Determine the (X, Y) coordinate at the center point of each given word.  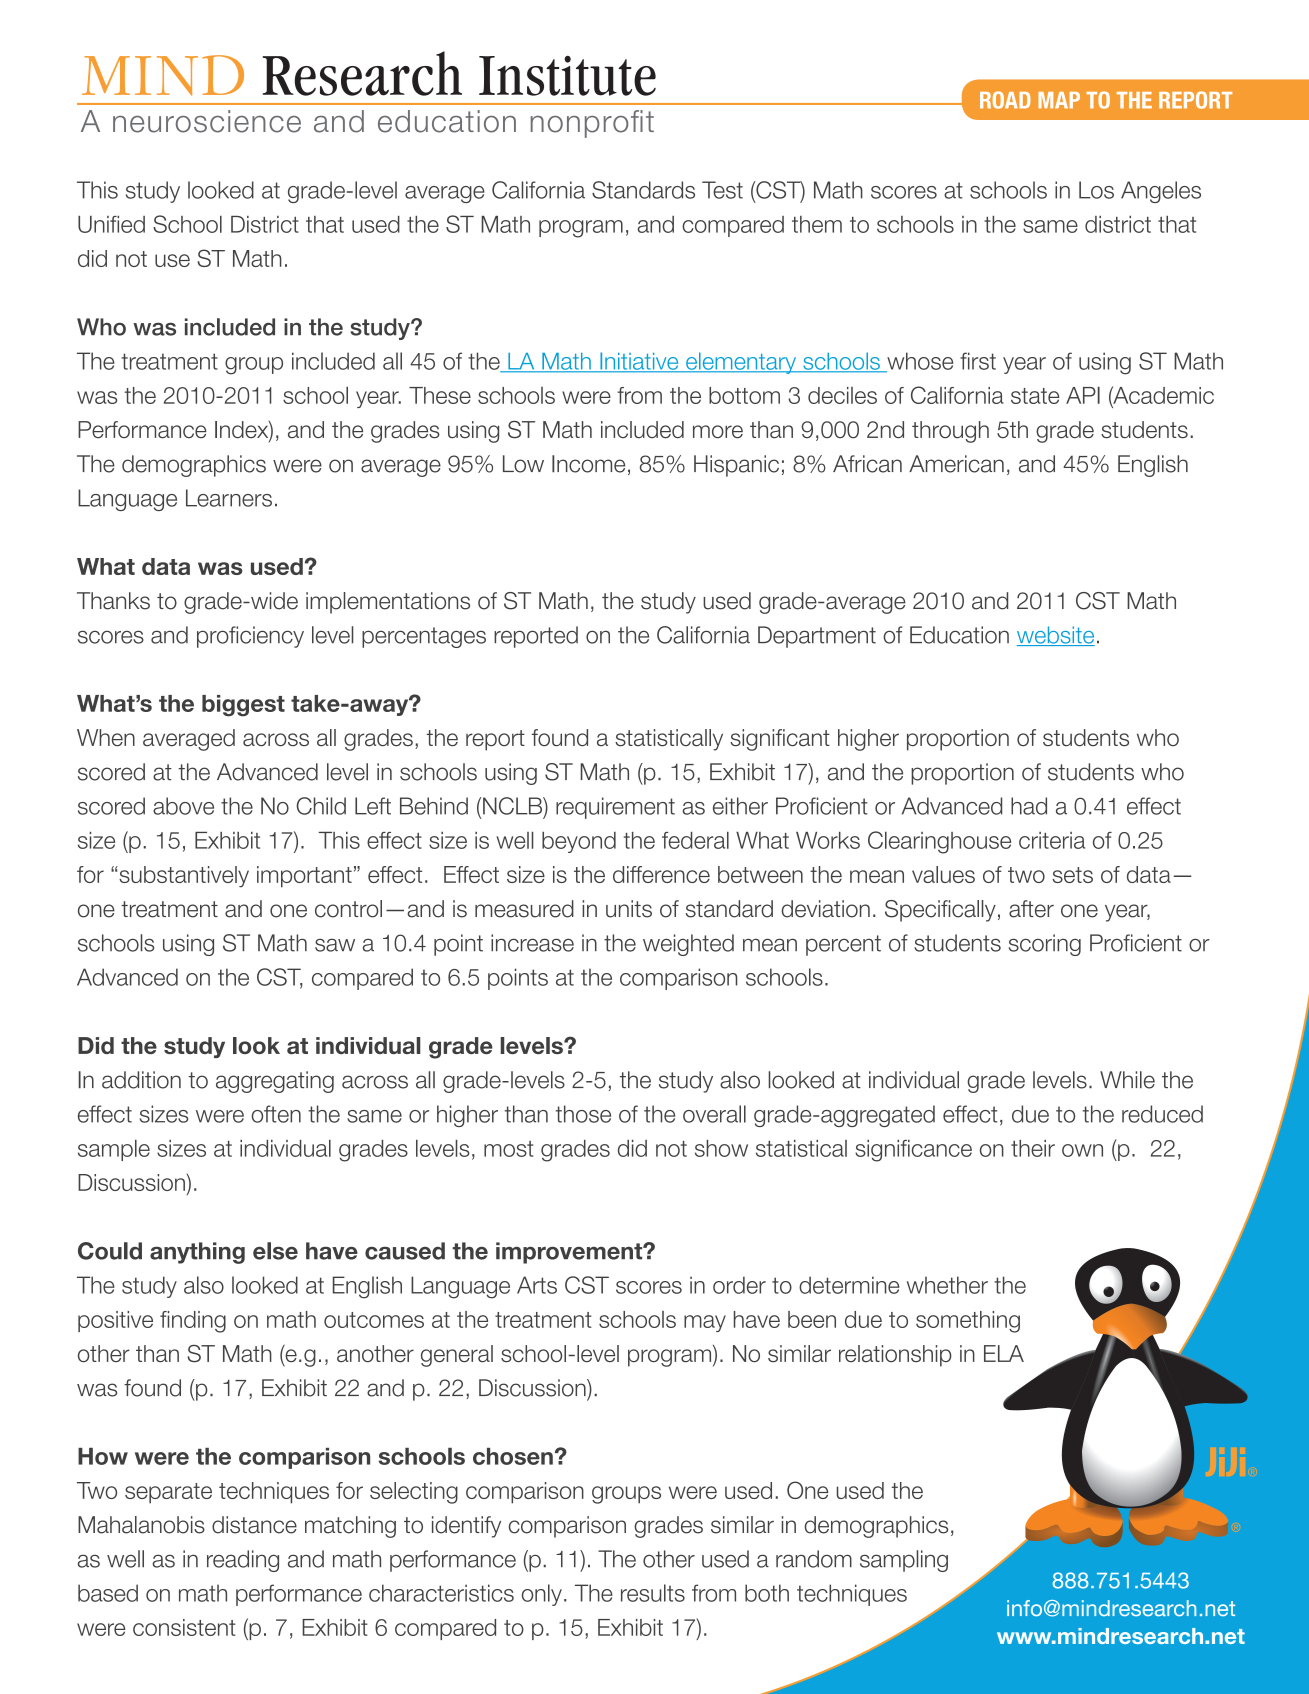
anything (197, 1253)
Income (588, 464)
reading (243, 1561)
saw (335, 945)
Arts (537, 1285)
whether (947, 1285)
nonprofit (592, 124)
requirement (615, 808)
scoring (1045, 945)
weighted (688, 945)
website (1056, 636)
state (1035, 396)
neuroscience (207, 121)
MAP (1059, 100)
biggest (243, 706)
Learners (229, 498)
